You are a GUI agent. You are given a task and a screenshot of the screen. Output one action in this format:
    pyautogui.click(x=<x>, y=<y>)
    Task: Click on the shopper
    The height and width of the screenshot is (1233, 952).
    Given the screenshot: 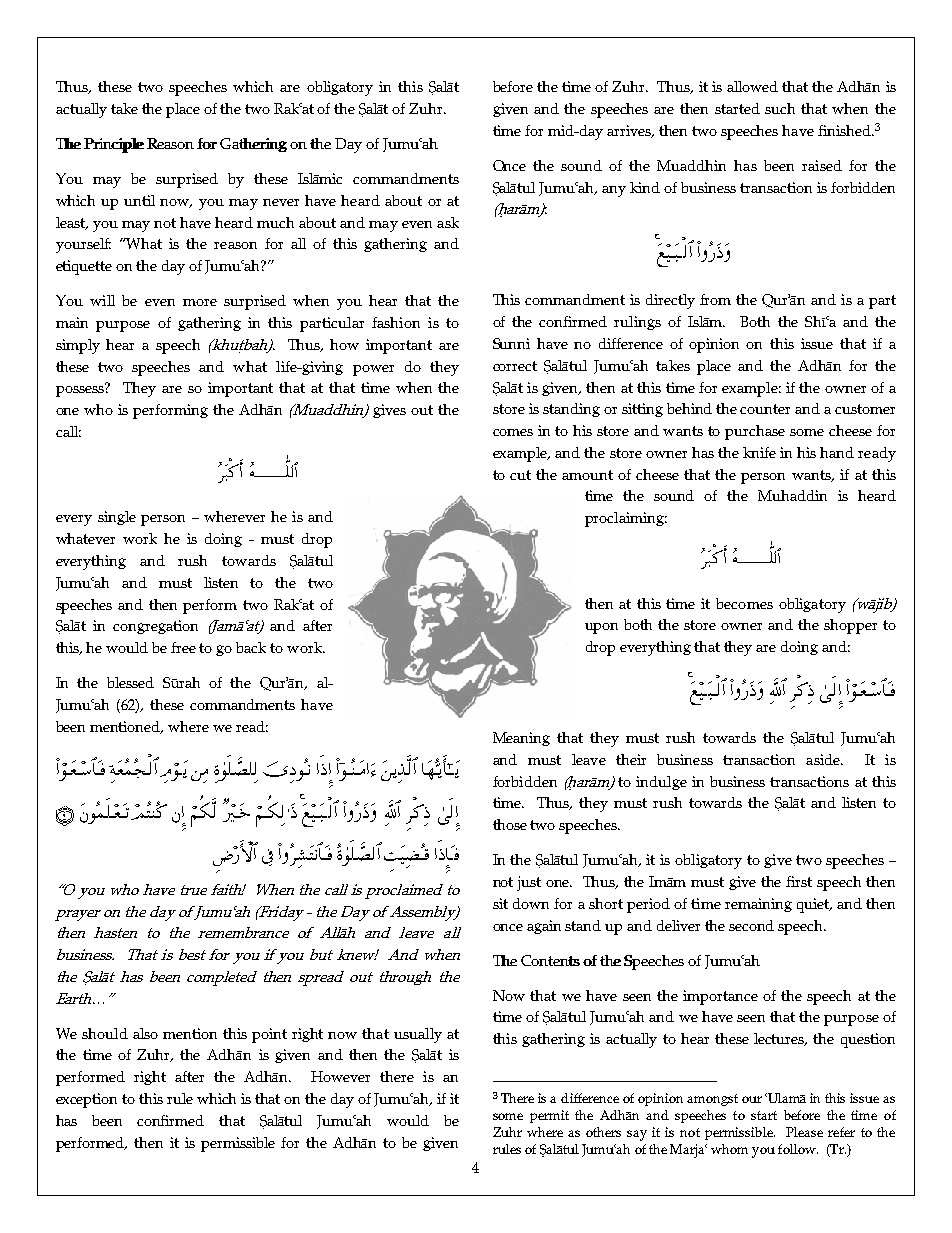 What is the action you would take?
    pyautogui.click(x=850, y=626)
